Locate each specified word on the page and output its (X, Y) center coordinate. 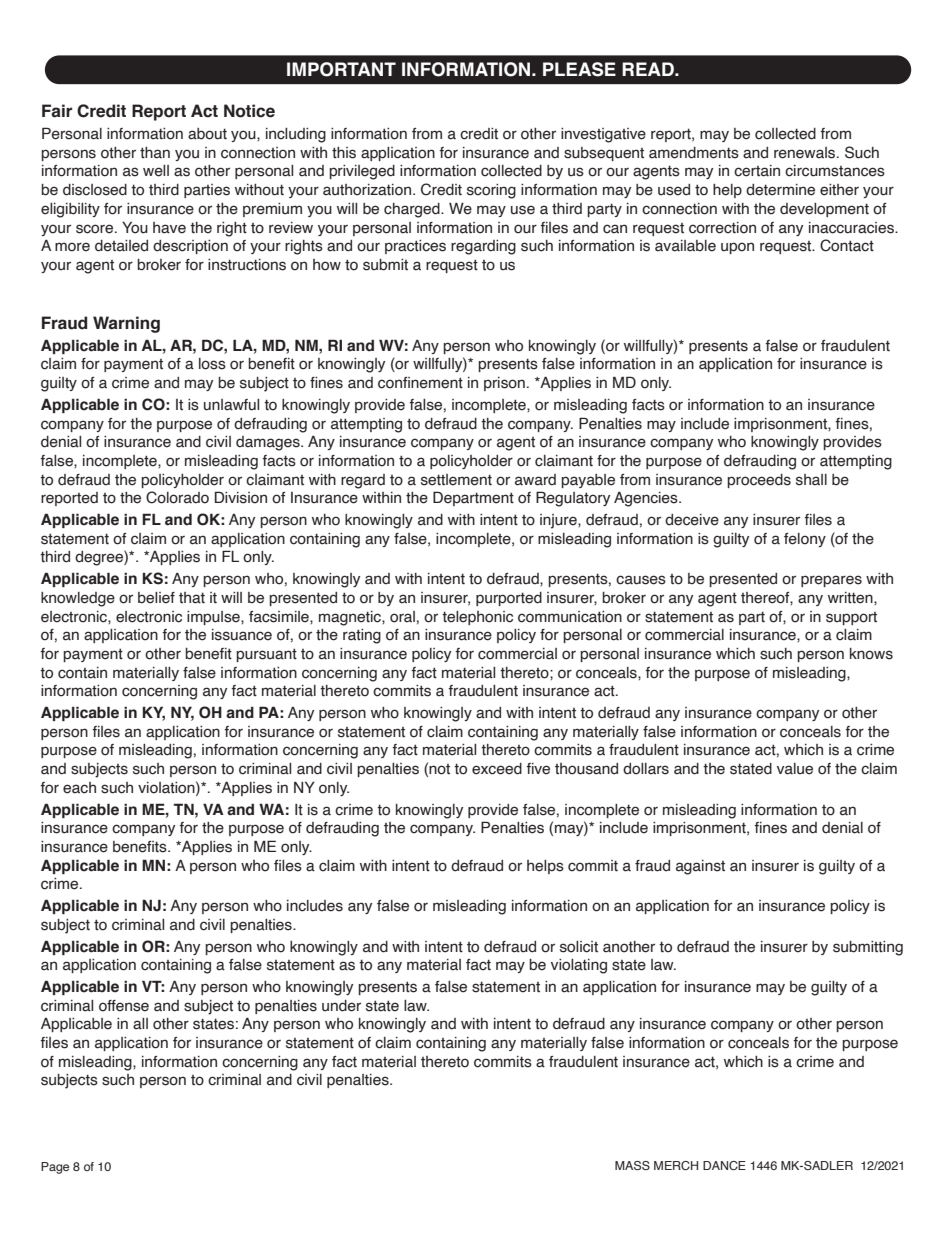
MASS (632, 1165)
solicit (579, 947)
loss (212, 364)
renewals (806, 153)
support (851, 618)
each (79, 788)
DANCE (724, 1165)
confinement (420, 383)
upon (737, 248)
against (700, 867)
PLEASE (579, 69)
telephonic (477, 618)
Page (55, 1168)
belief (156, 598)
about (207, 134)
